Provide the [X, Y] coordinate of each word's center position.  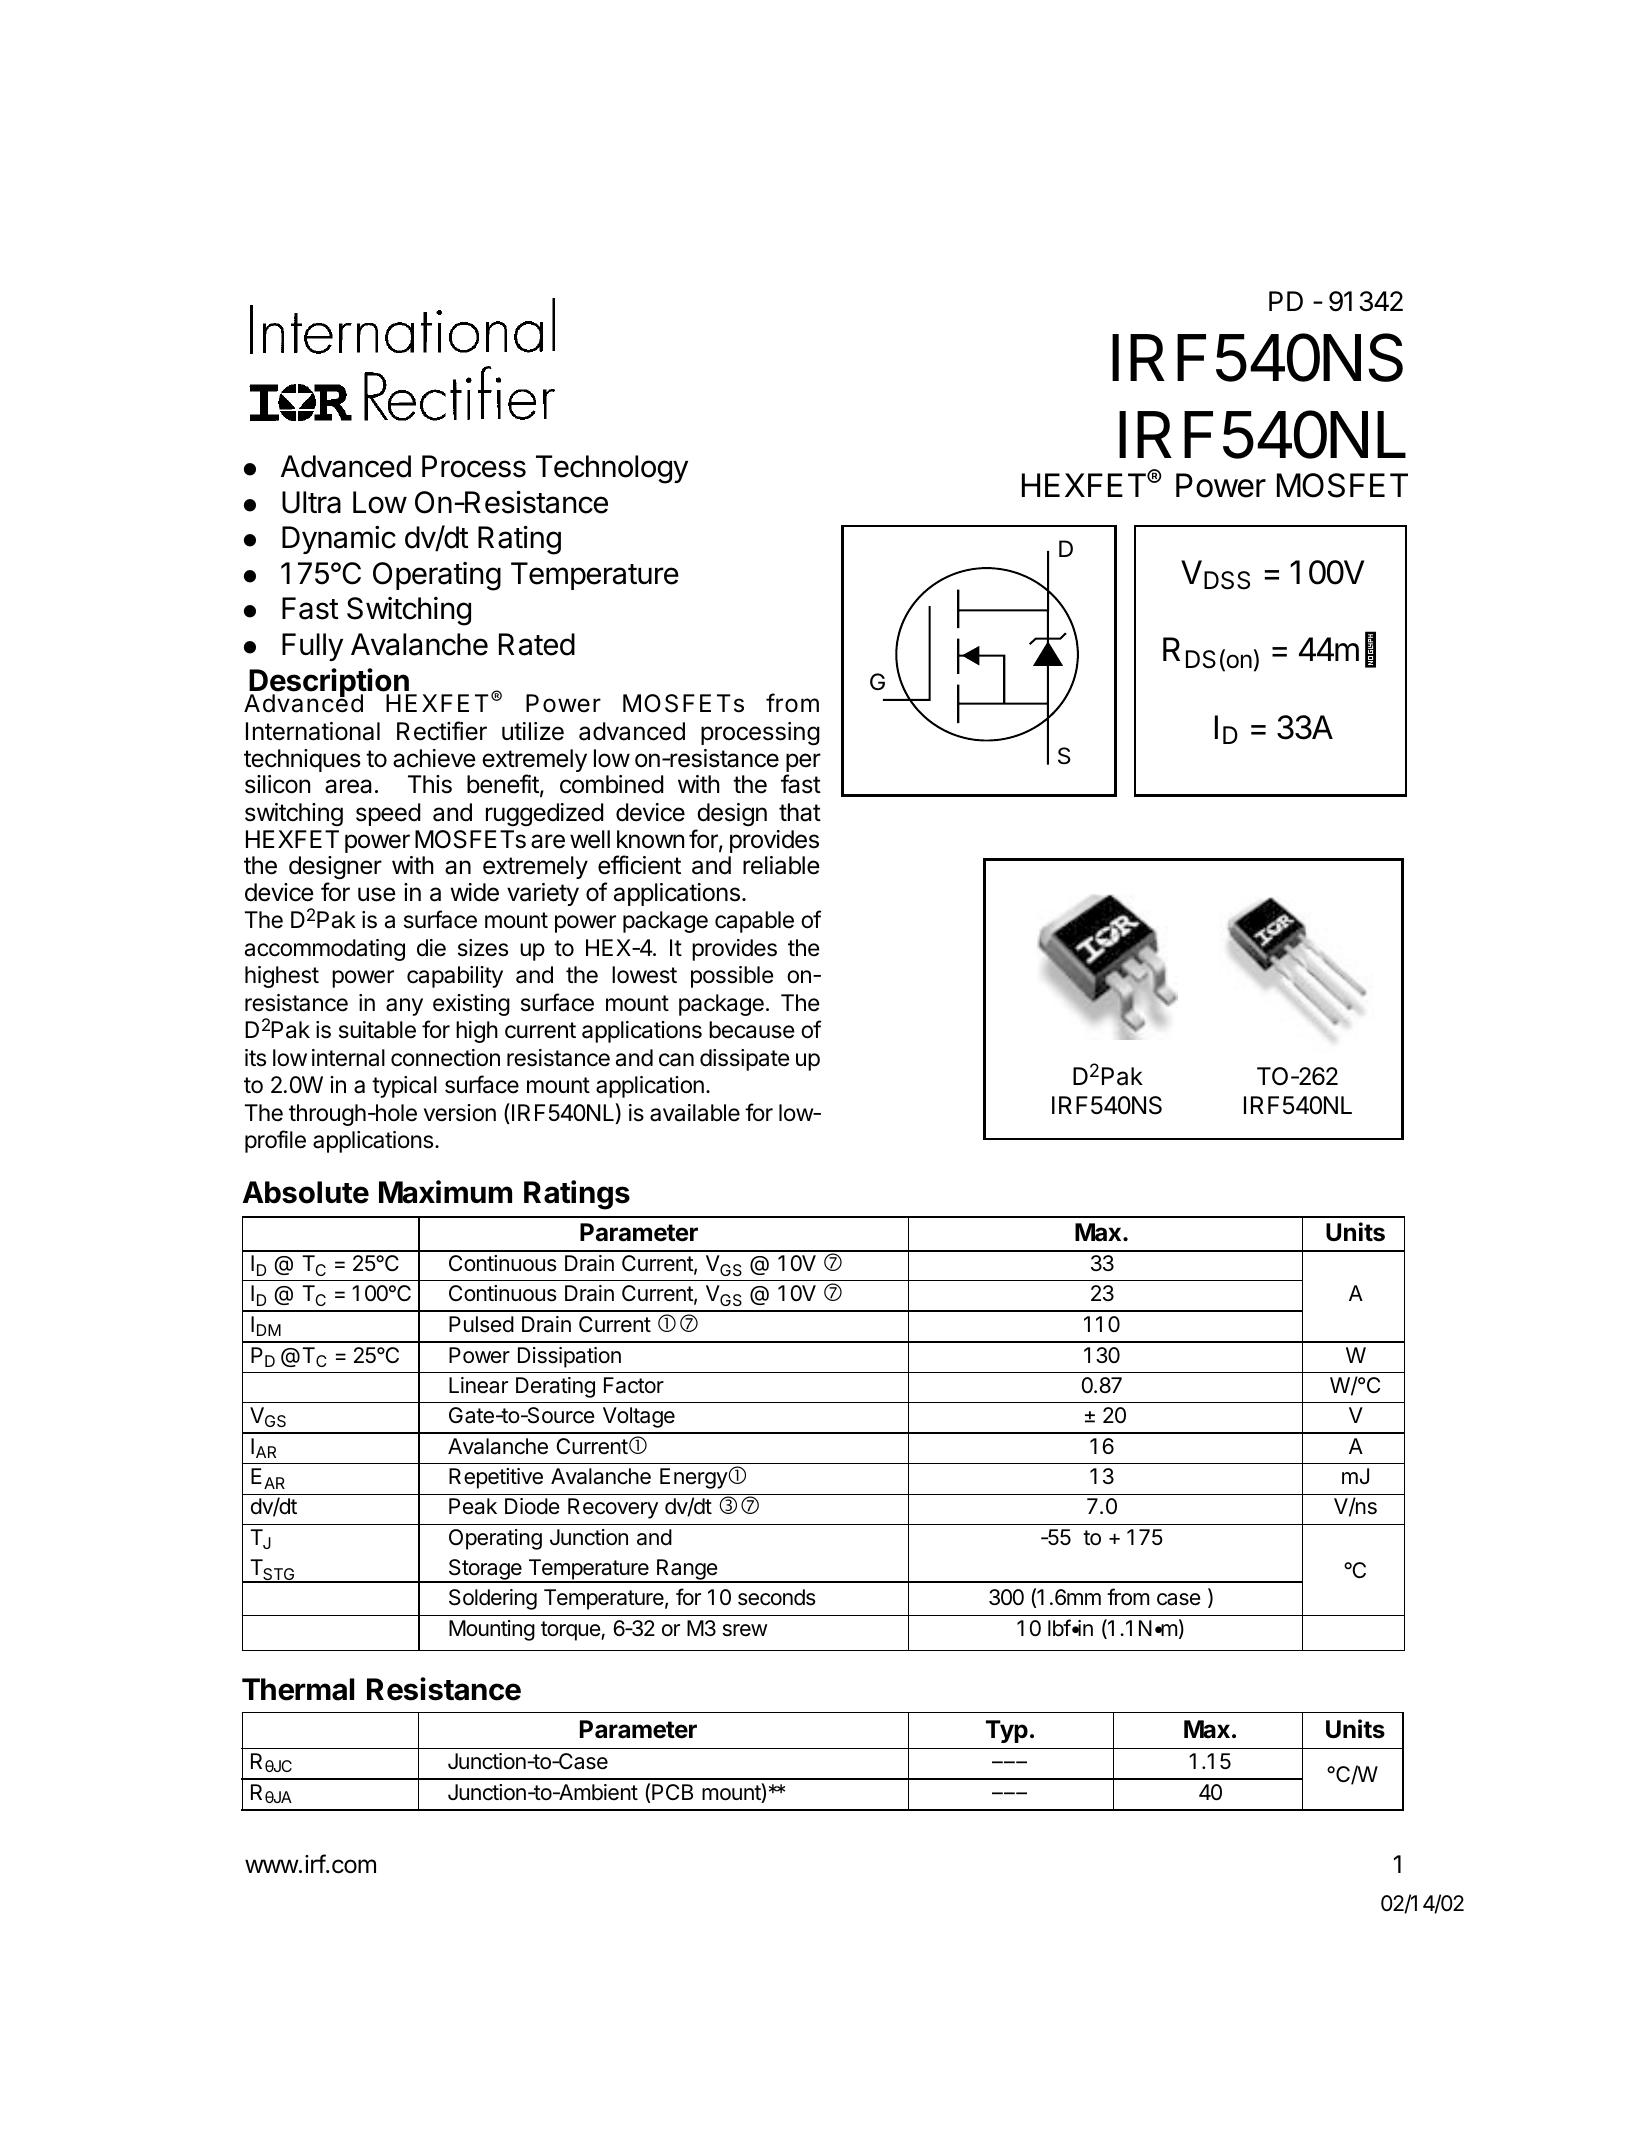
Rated [537, 644]
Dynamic [339, 540]
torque [571, 1631]
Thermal [298, 1689]
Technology [612, 469]
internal [348, 1058]
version [460, 1113]
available [695, 1113]
